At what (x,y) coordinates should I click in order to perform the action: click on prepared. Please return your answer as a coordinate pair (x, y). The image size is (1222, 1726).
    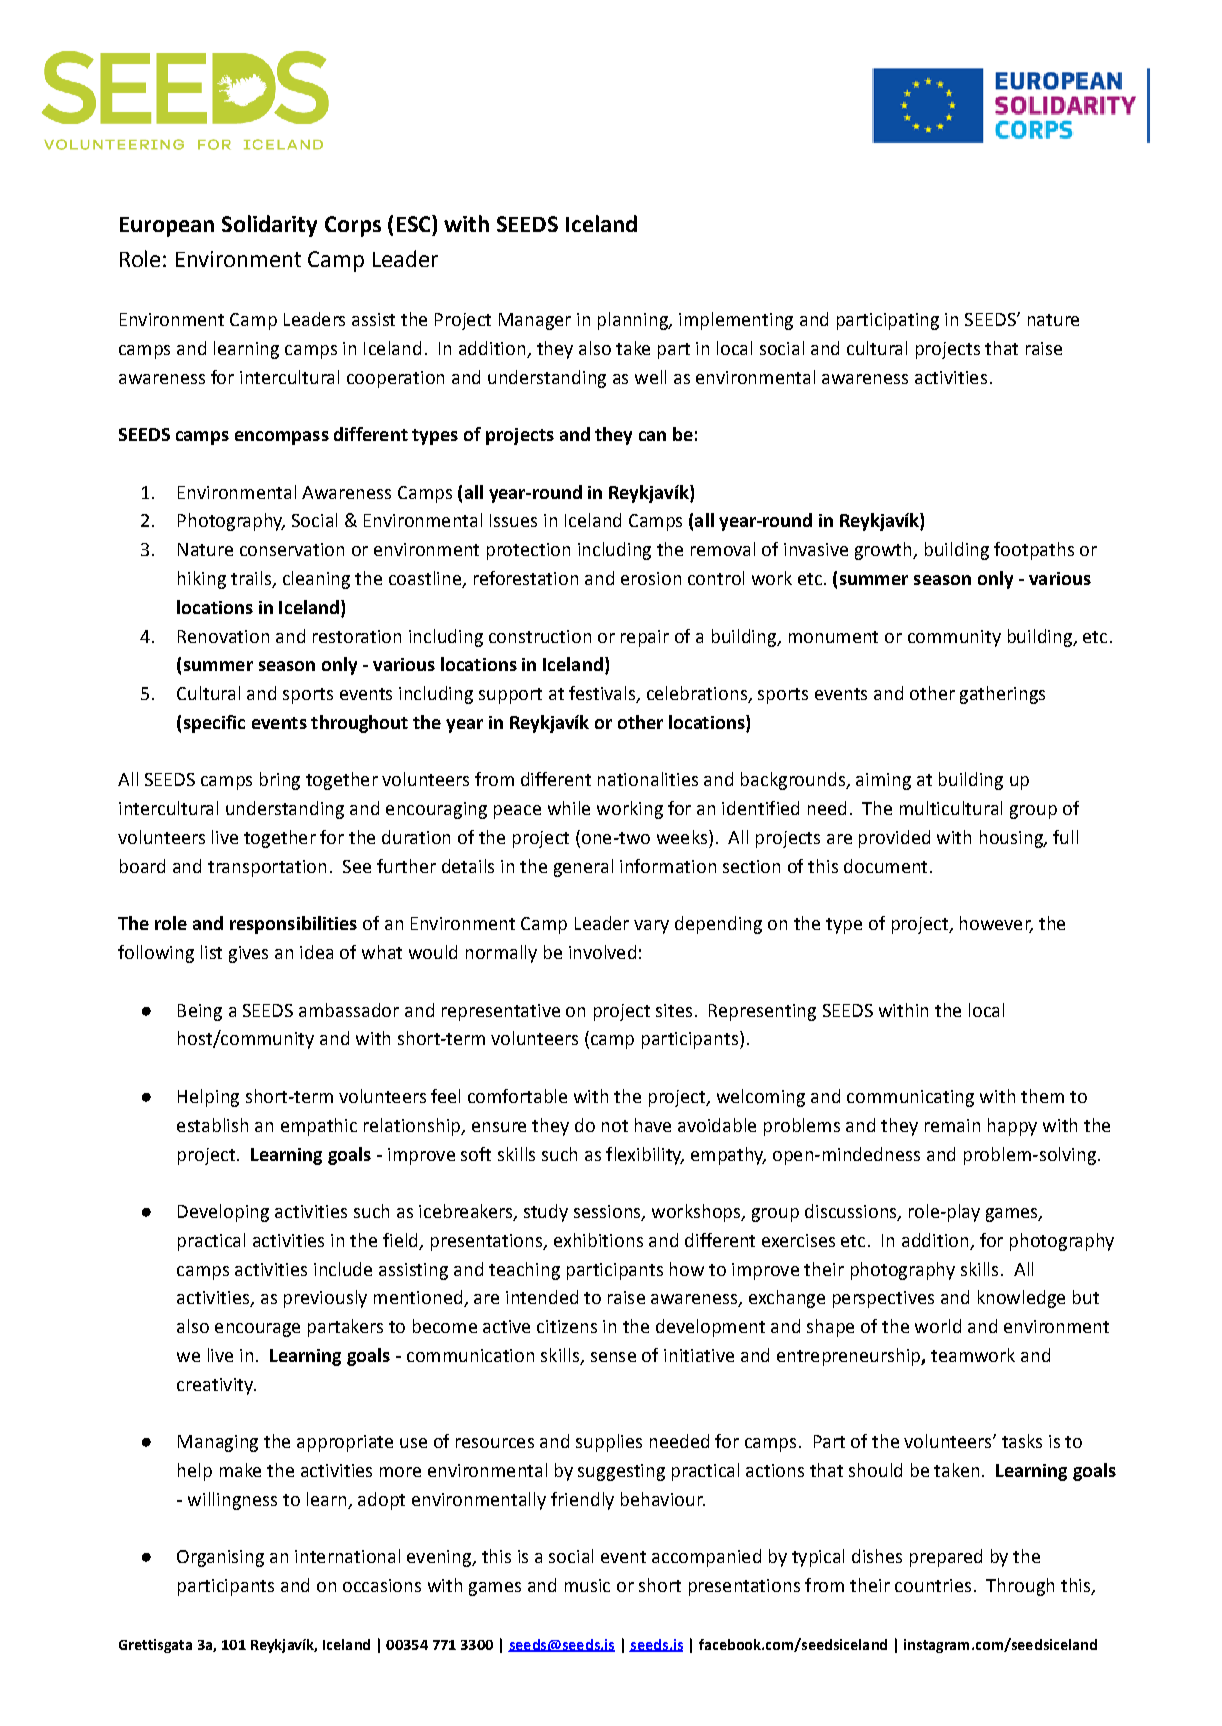
    Looking at the image, I should click on (946, 1558).
